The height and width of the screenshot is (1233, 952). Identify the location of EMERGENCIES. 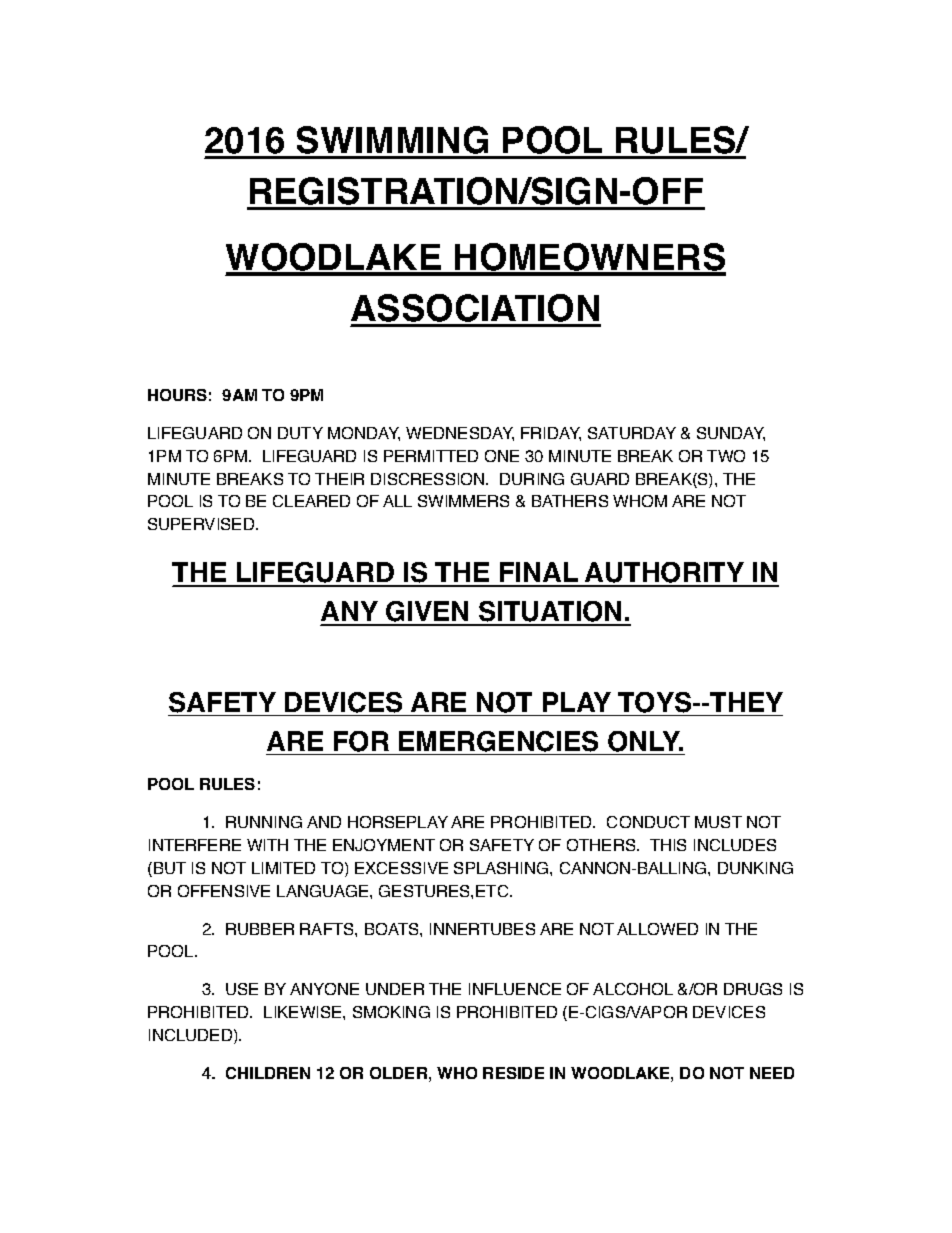
(498, 741).
